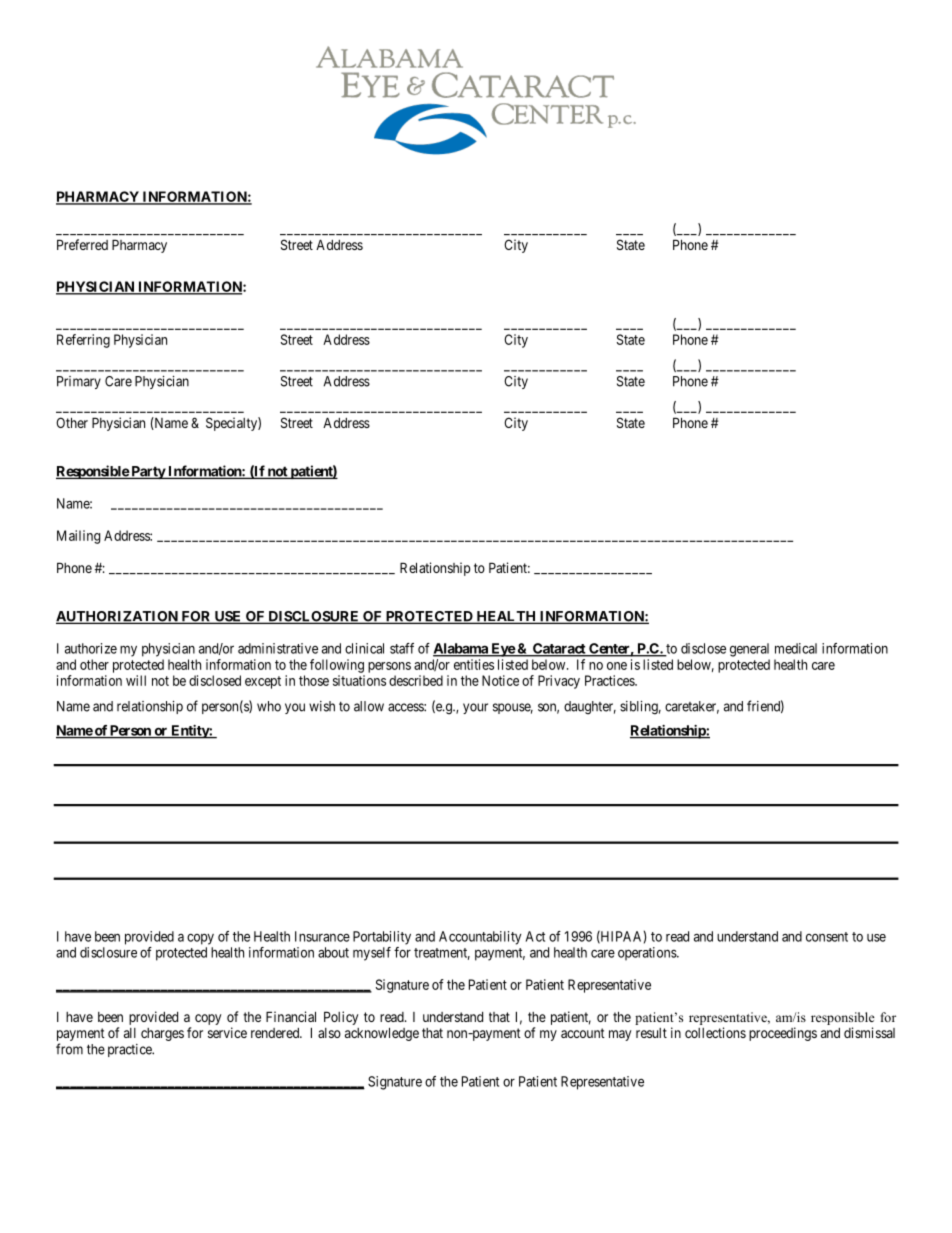 This image has width=952, height=1233. What do you see at coordinates (79, 382) in the image?
I see `Primary` at bounding box center [79, 382].
